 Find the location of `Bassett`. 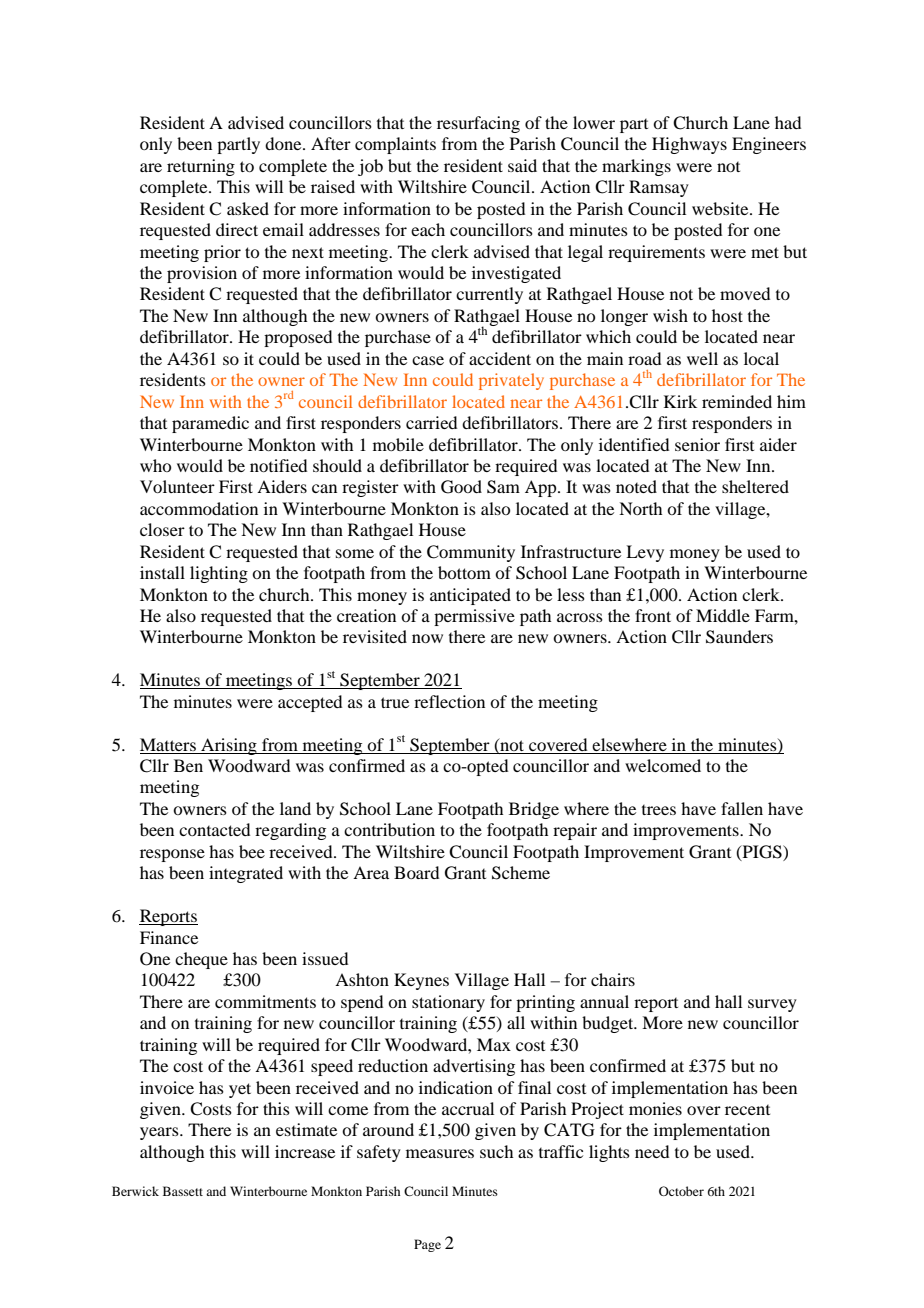

Bassett is located at coordinates (183, 1191).
